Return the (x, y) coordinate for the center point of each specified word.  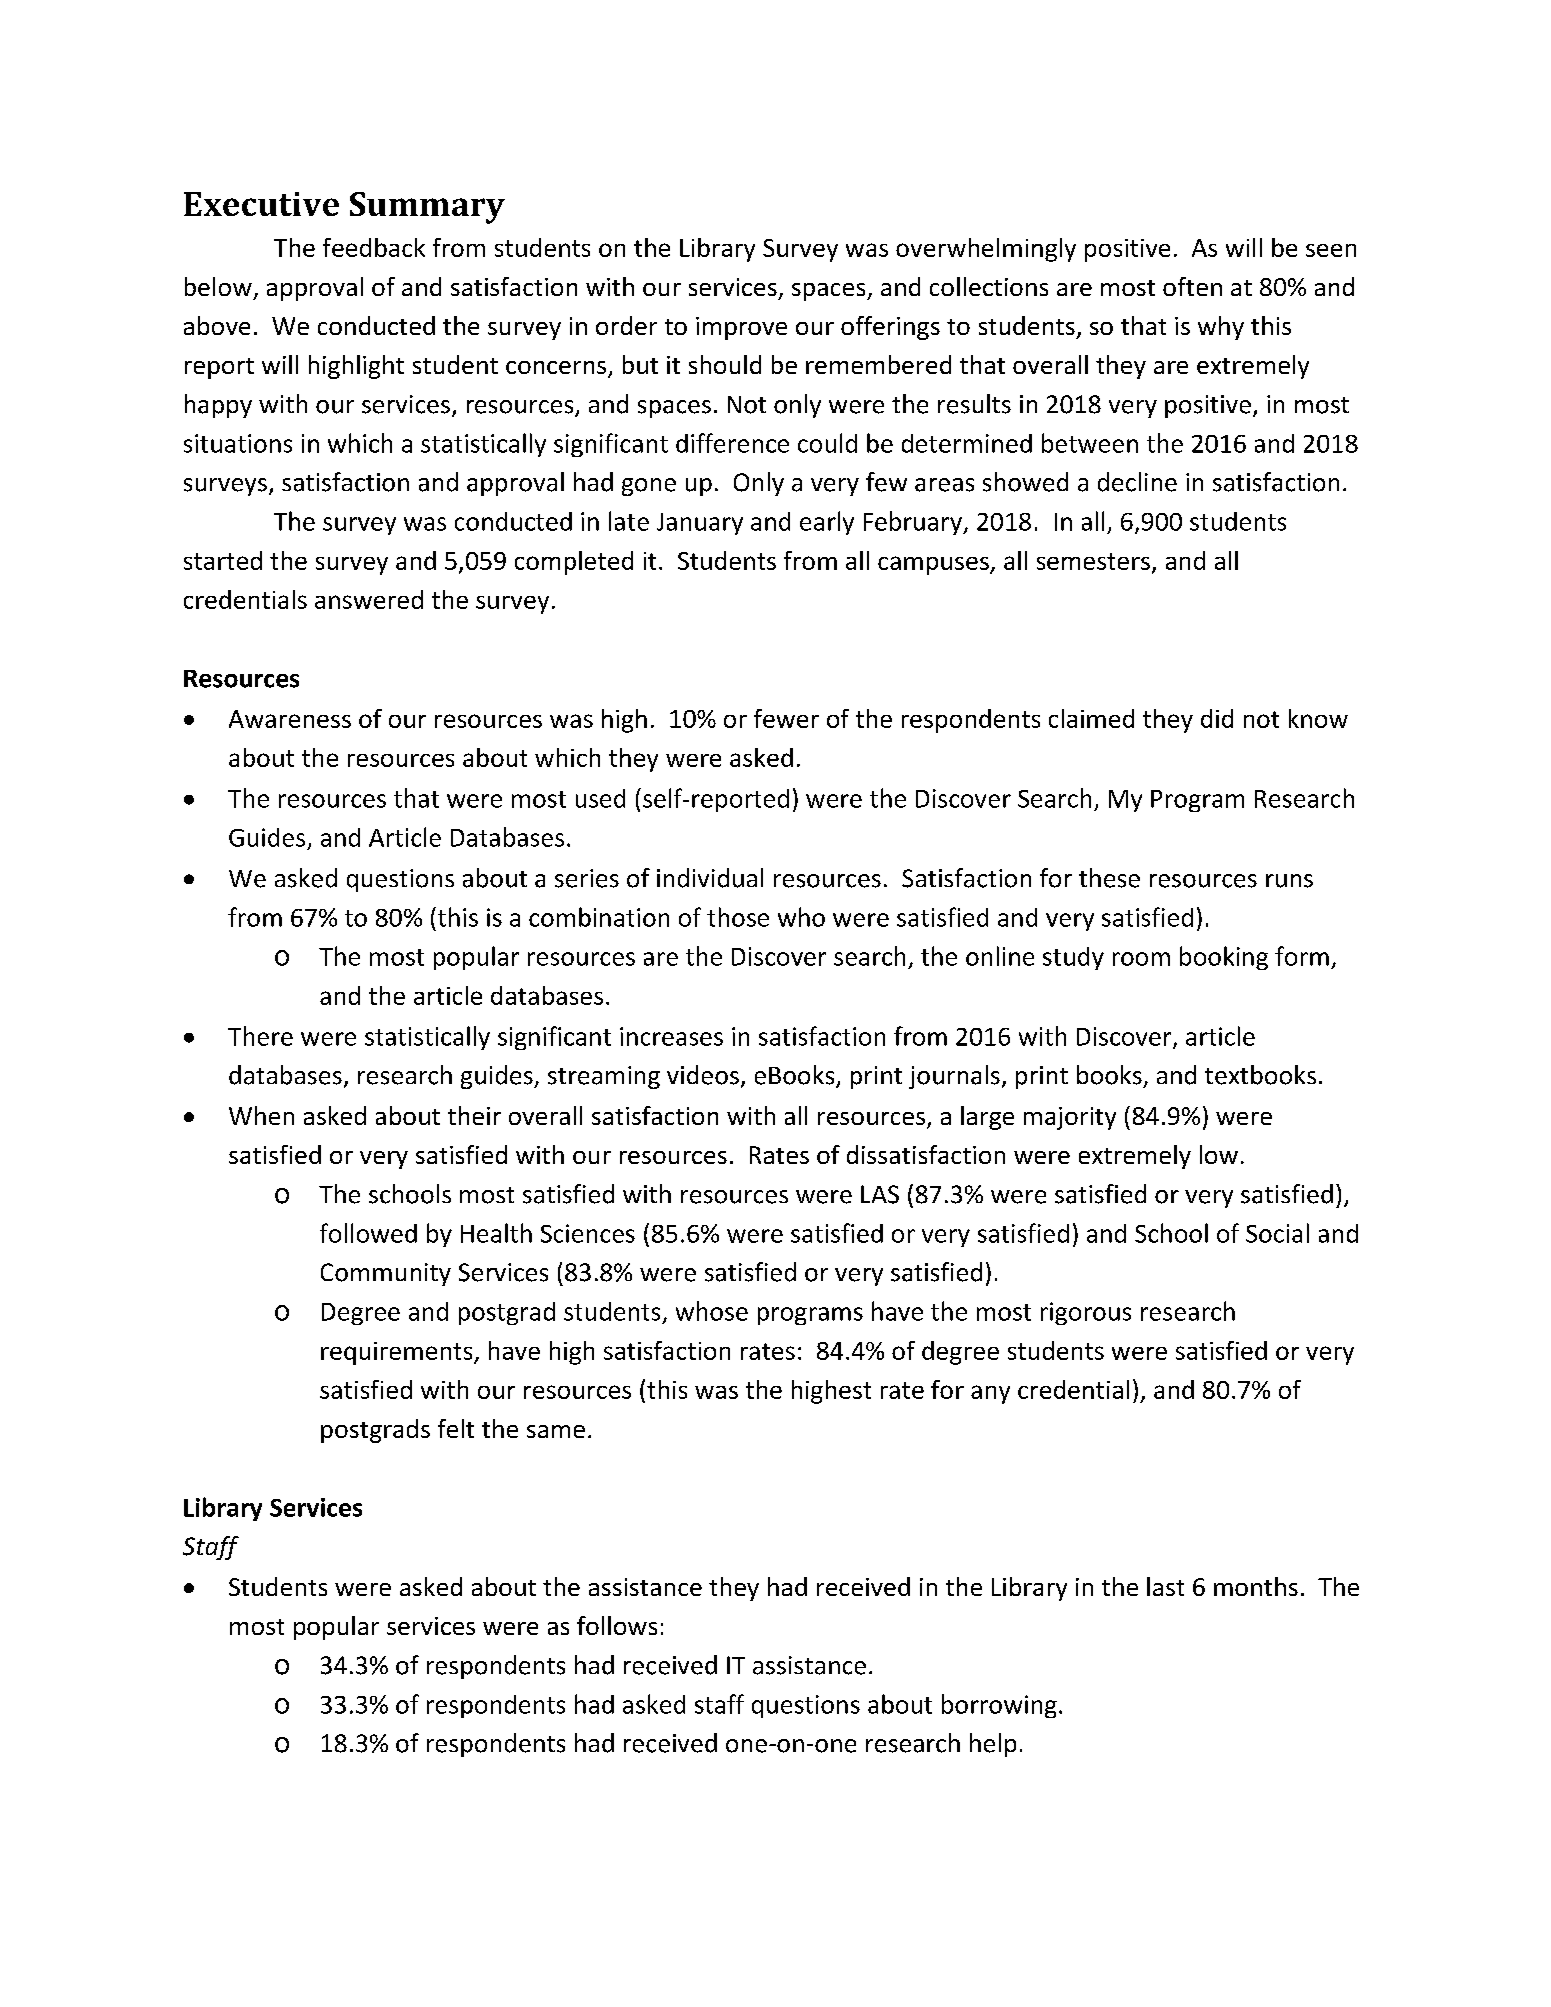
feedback (374, 247)
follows (617, 1625)
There (260, 1036)
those (738, 917)
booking (1224, 958)
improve (741, 328)
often (1192, 286)
